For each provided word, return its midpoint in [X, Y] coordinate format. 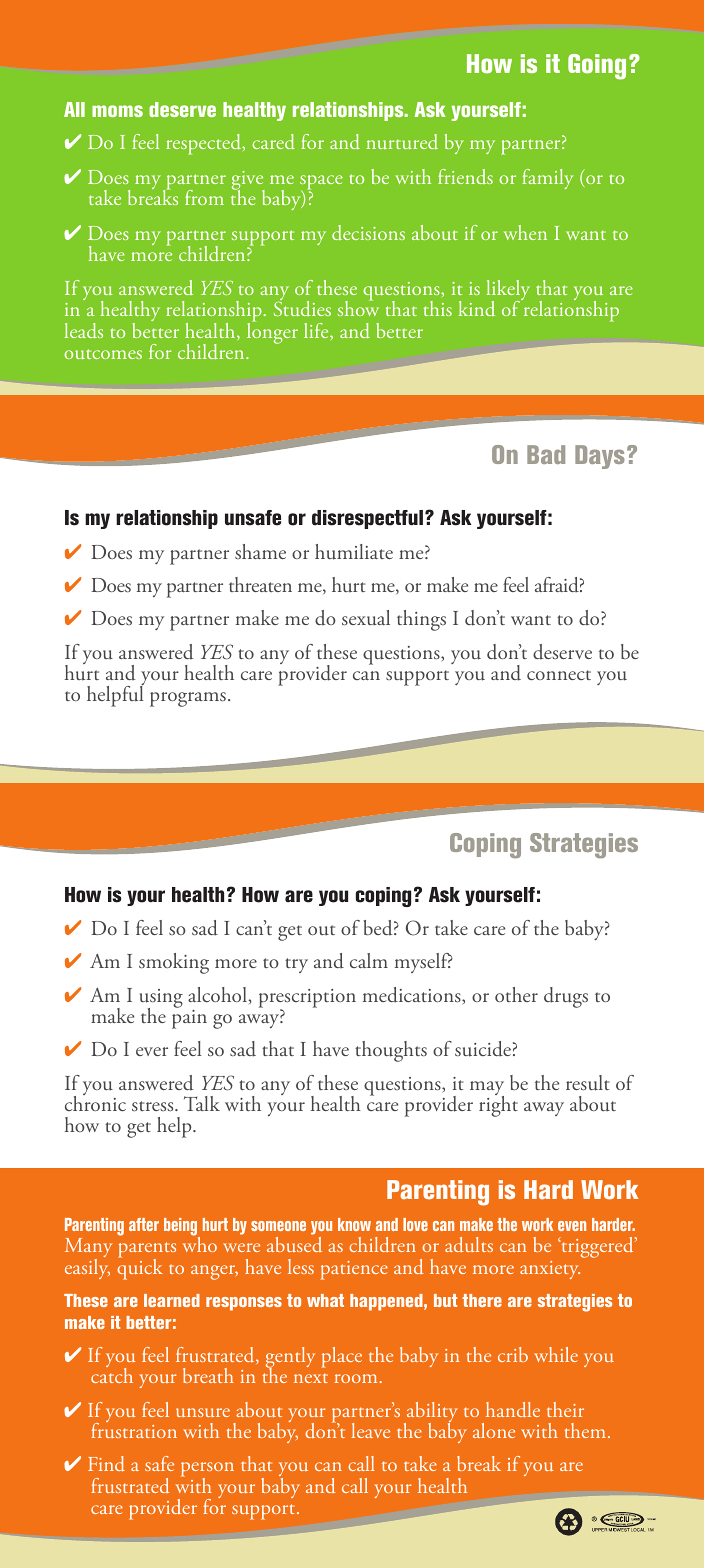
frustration [134, 1429]
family [547, 179]
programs [188, 699]
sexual [366, 617]
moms [117, 111]
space [321, 184]
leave [370, 1430]
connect [559, 675]
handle [513, 1409]
